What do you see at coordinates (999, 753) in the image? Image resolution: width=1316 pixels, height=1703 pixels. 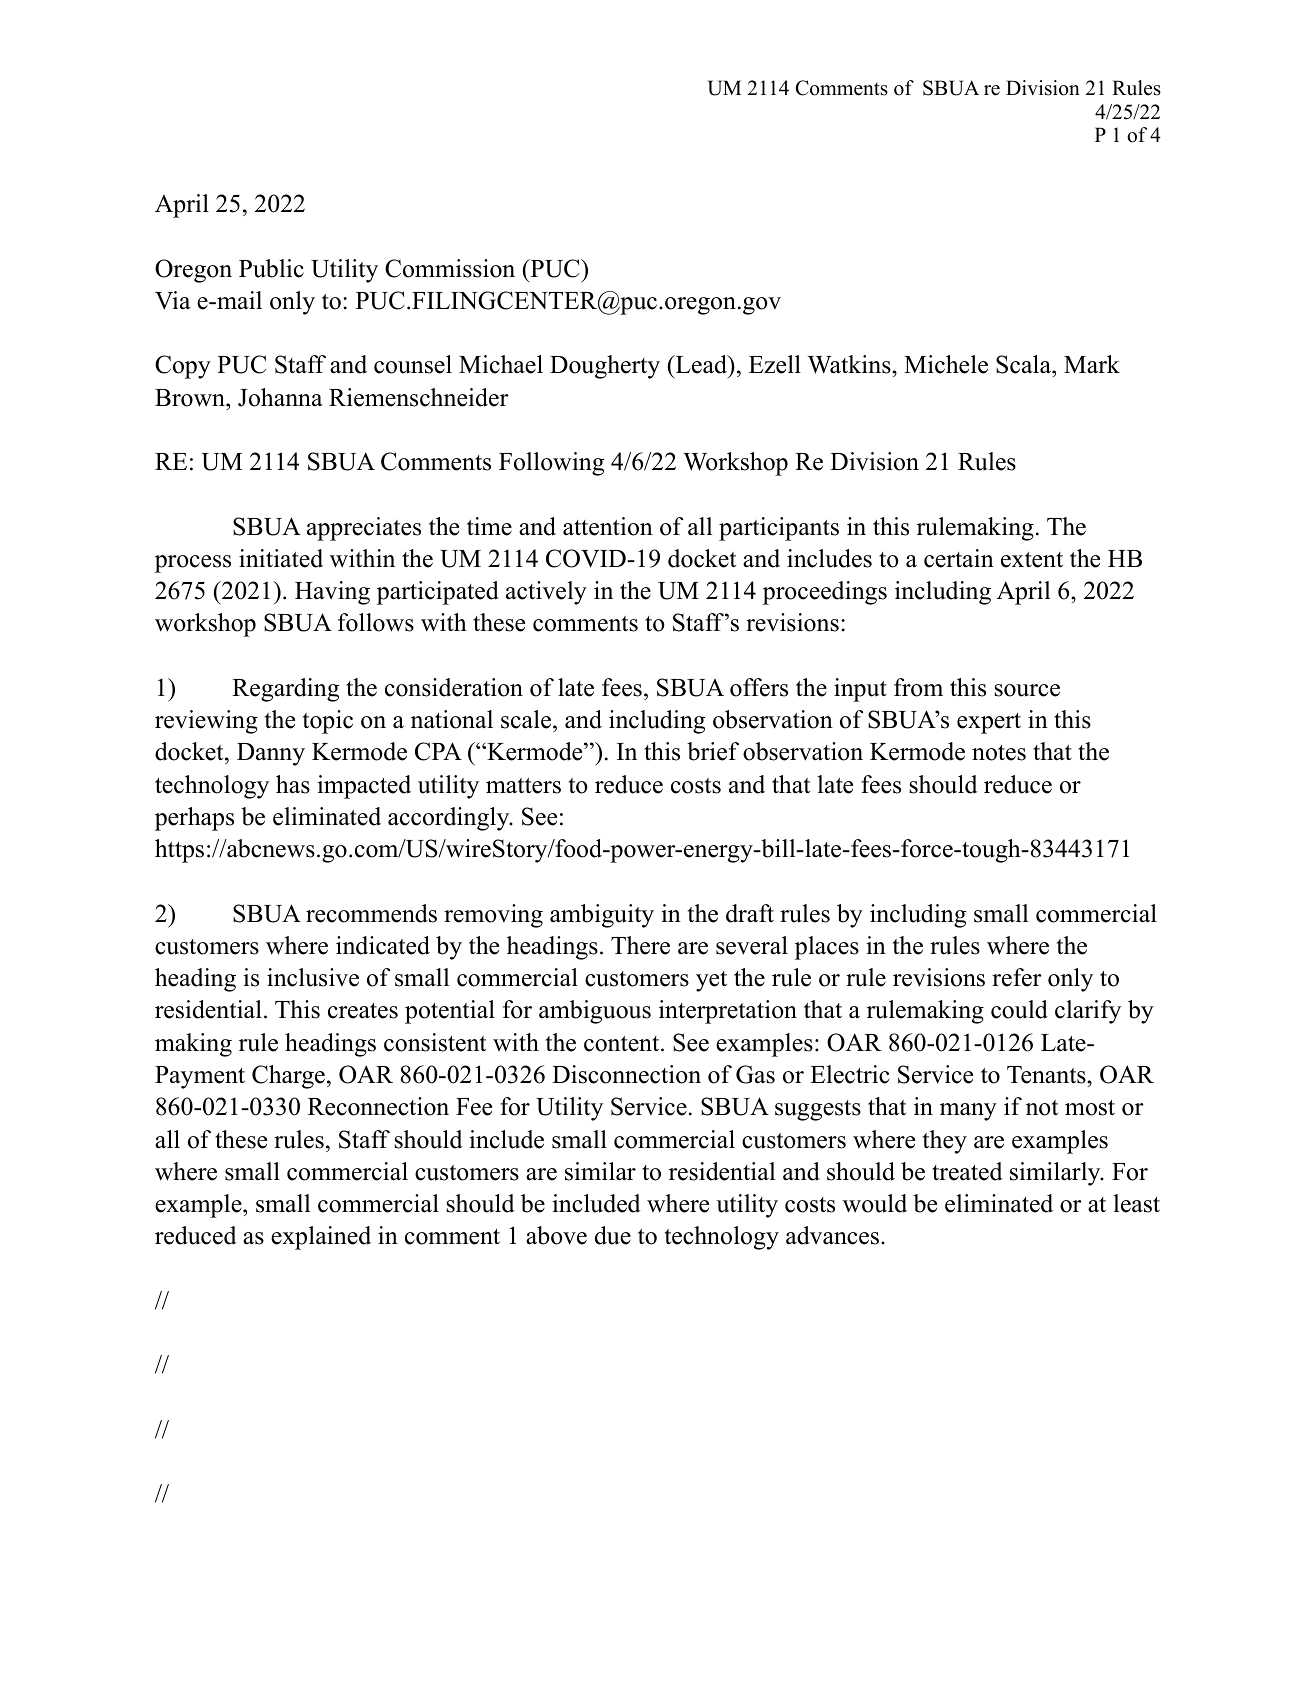 I see `notes` at bounding box center [999, 753].
